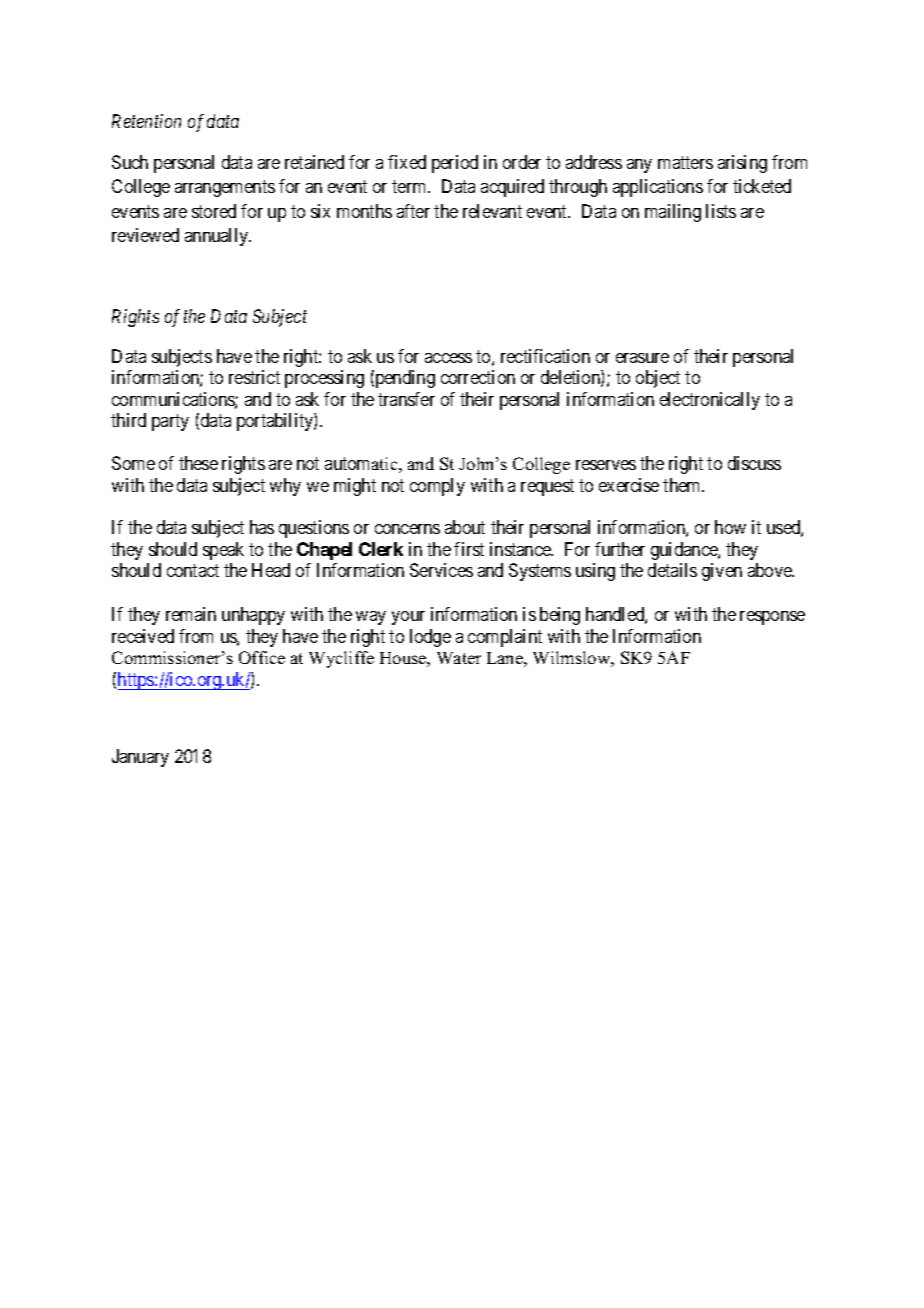 The width and height of the document is (924, 1308). What do you see at coordinates (685, 162) in the document?
I see `matters` at bounding box center [685, 162].
